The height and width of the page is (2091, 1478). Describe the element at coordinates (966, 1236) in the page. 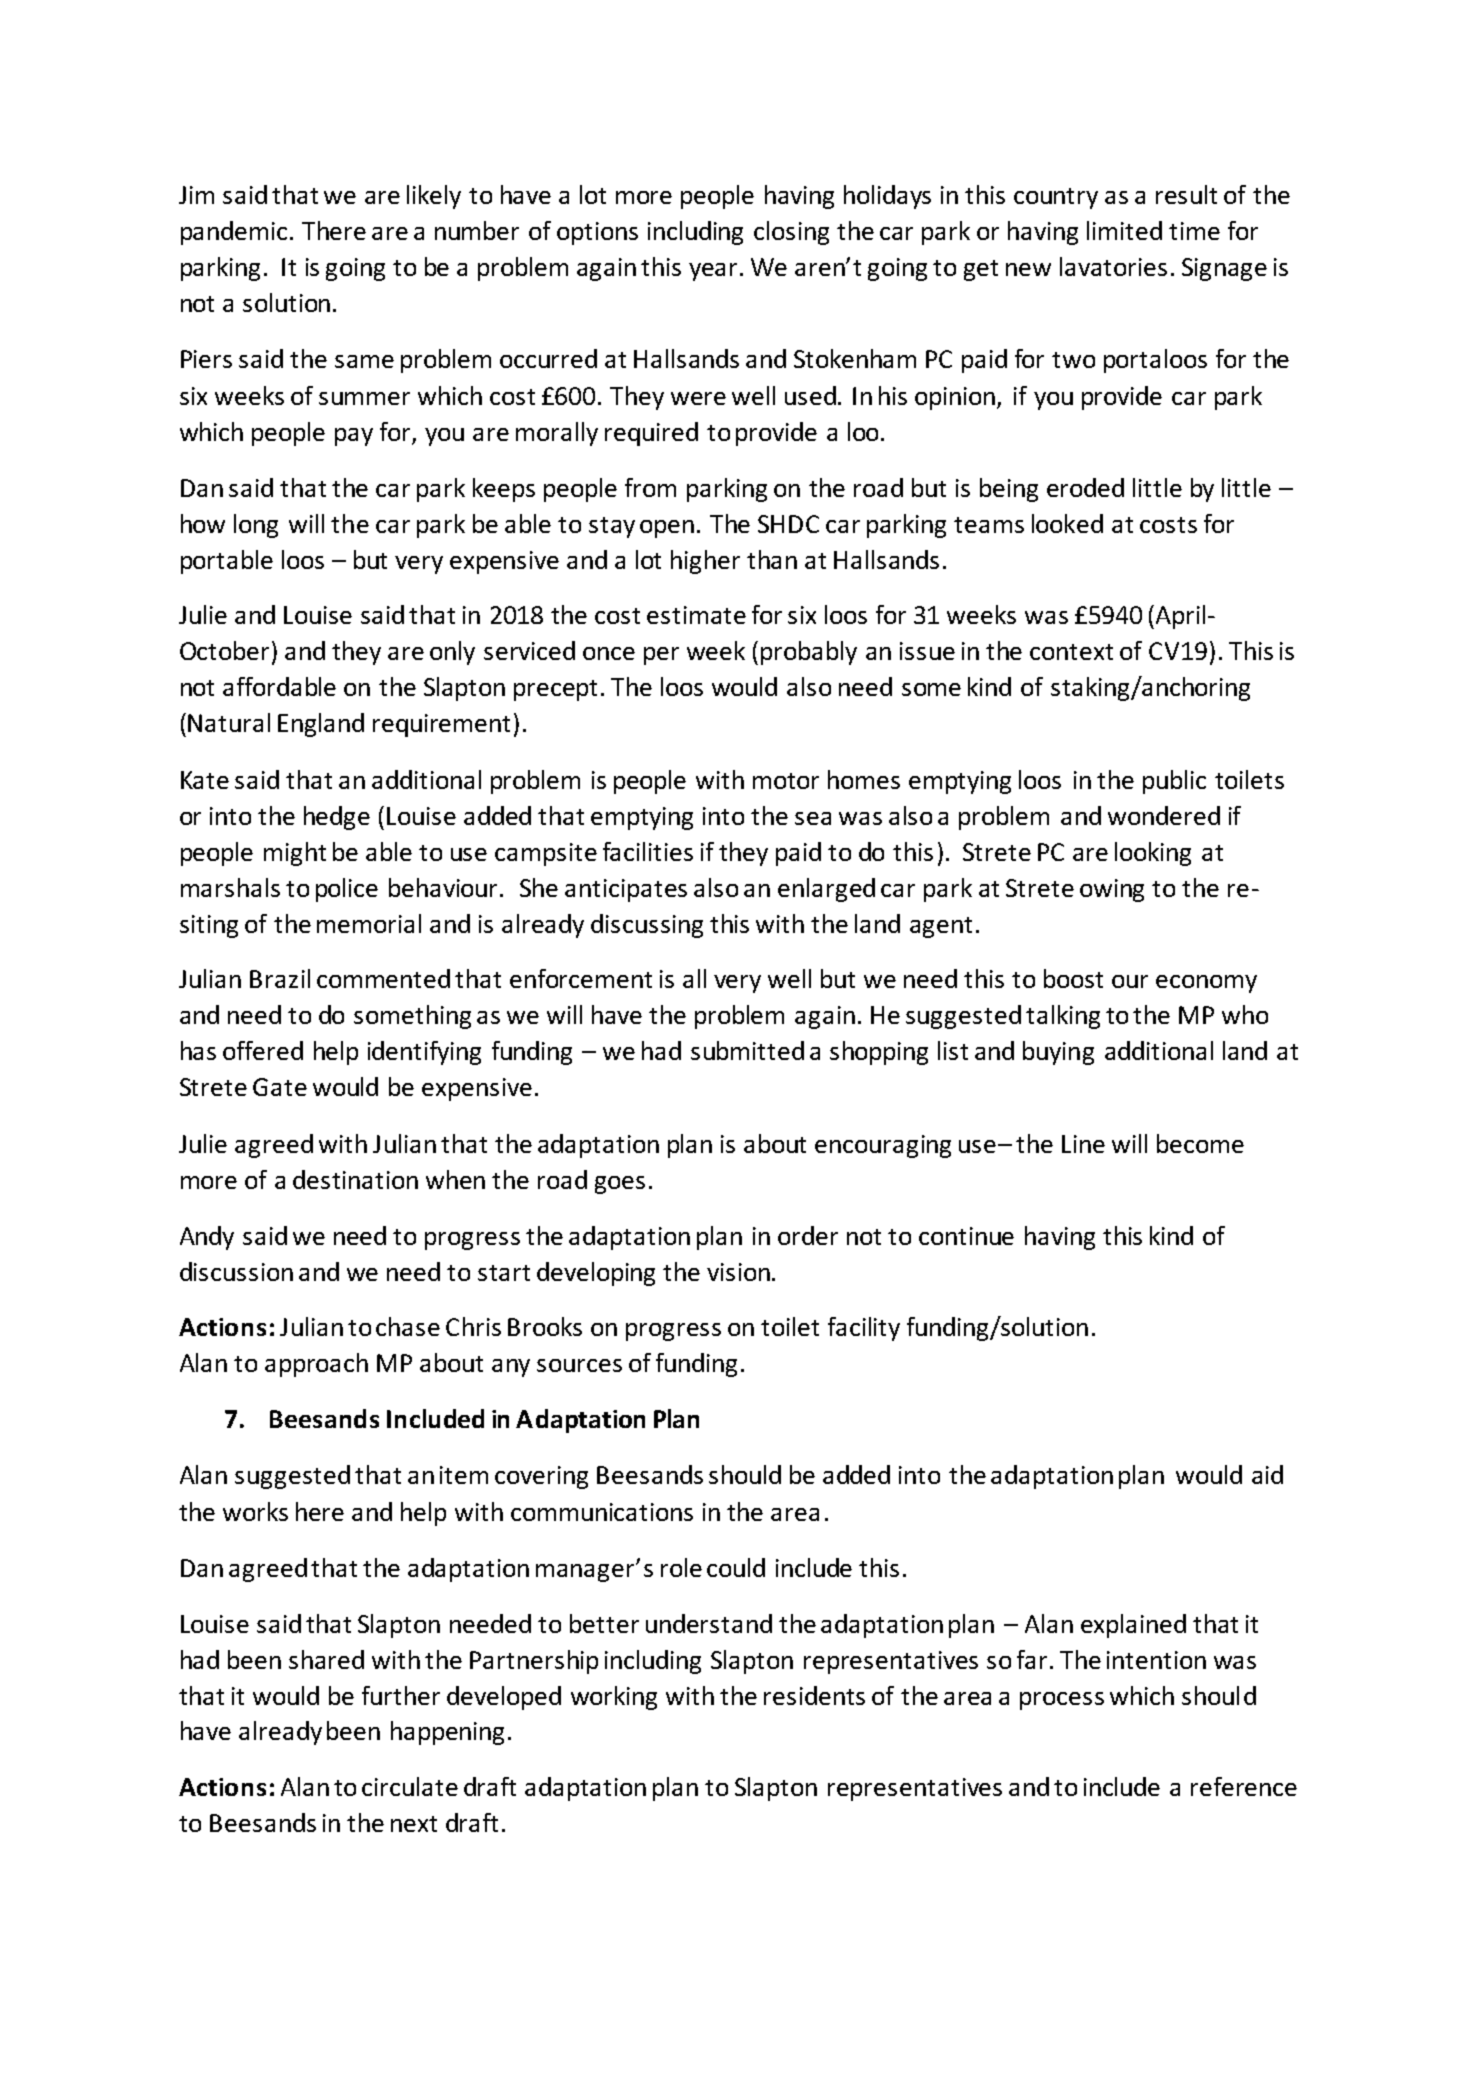

I see `continue` at that location.
